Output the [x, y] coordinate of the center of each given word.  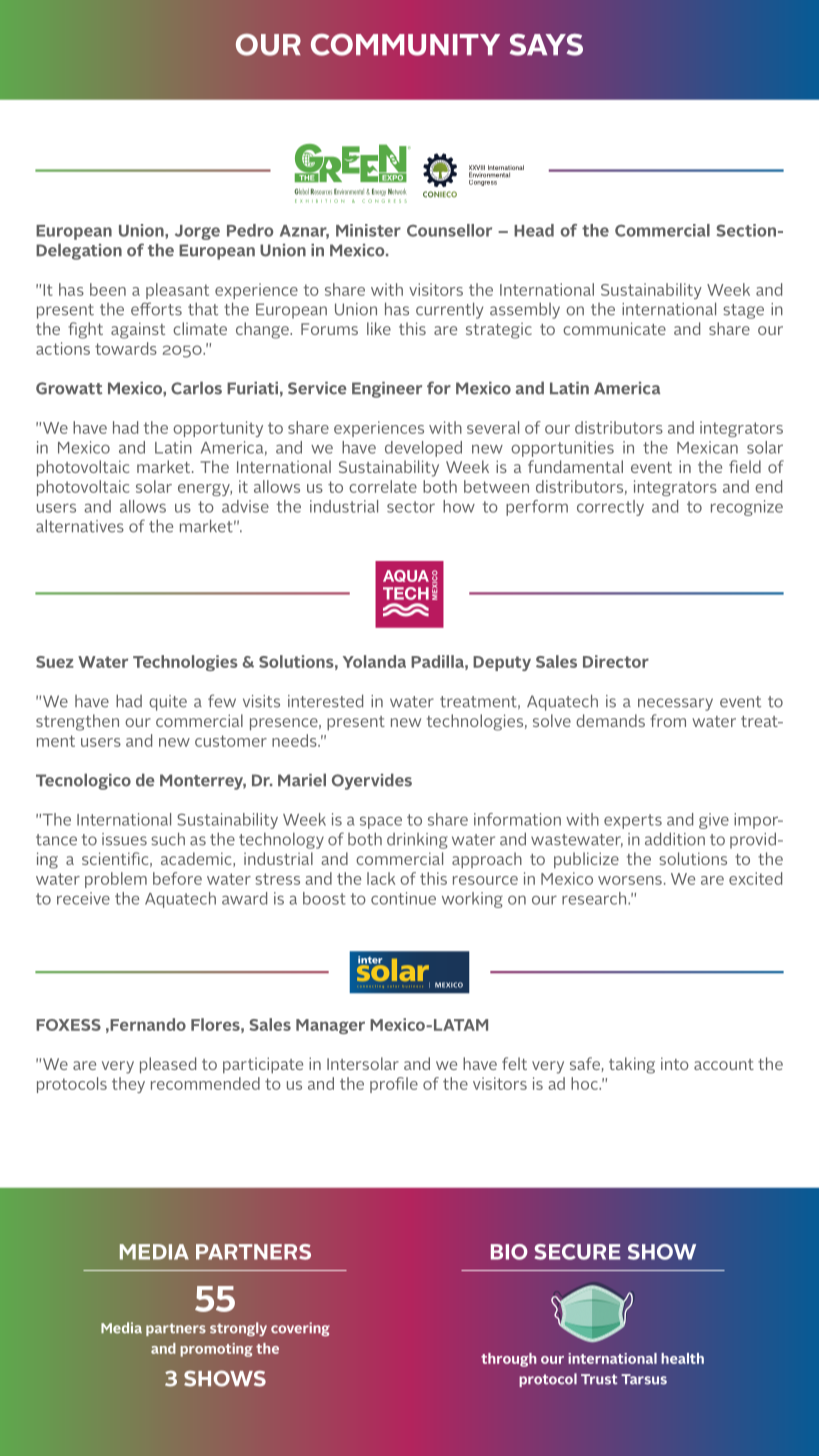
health [682, 1358]
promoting [216, 1350]
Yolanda [374, 661]
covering [300, 1329]
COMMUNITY [405, 44]
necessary [675, 704]
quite [168, 703]
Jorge [197, 232]
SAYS [546, 44]
